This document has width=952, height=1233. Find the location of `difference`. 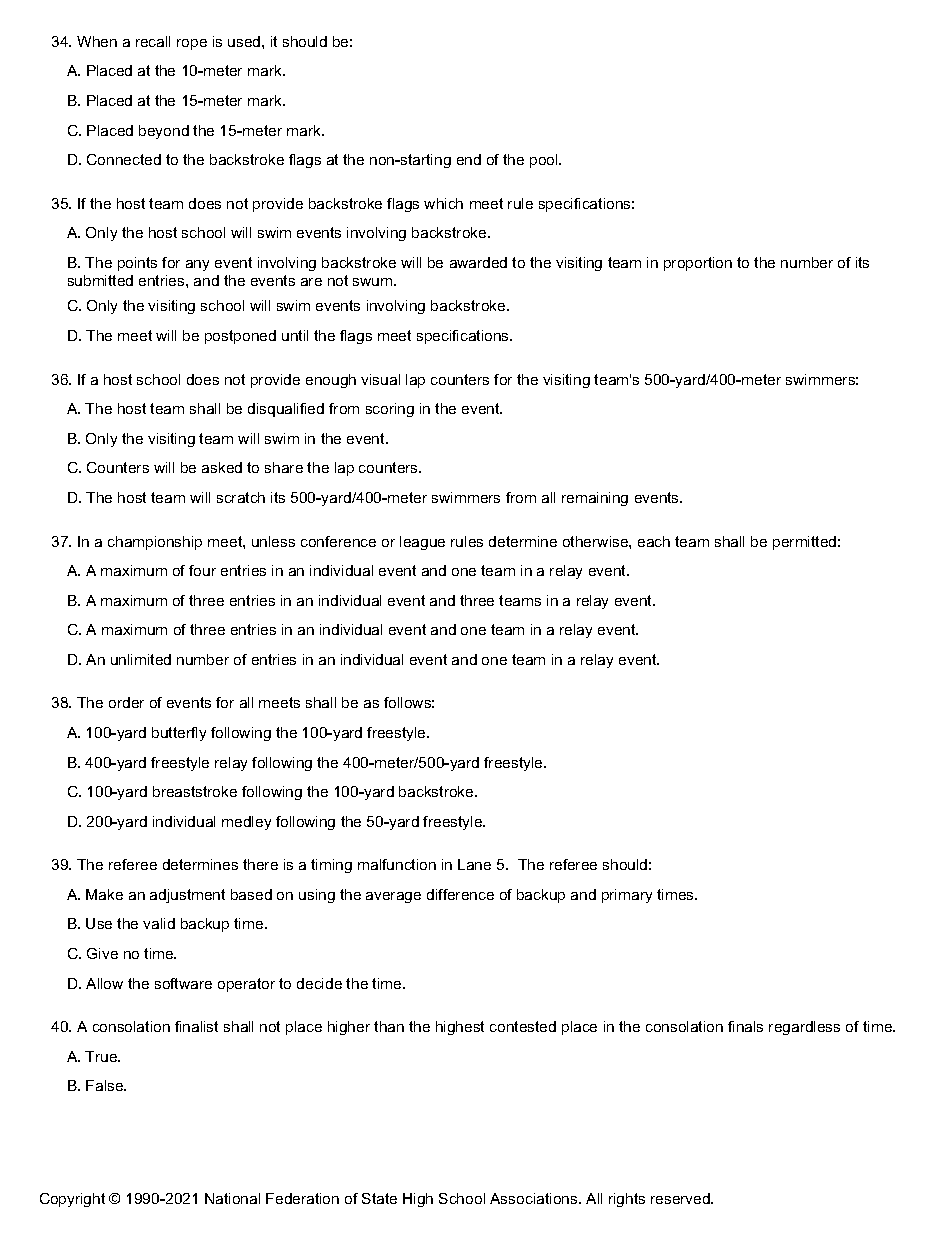

difference is located at coordinates (460, 894).
